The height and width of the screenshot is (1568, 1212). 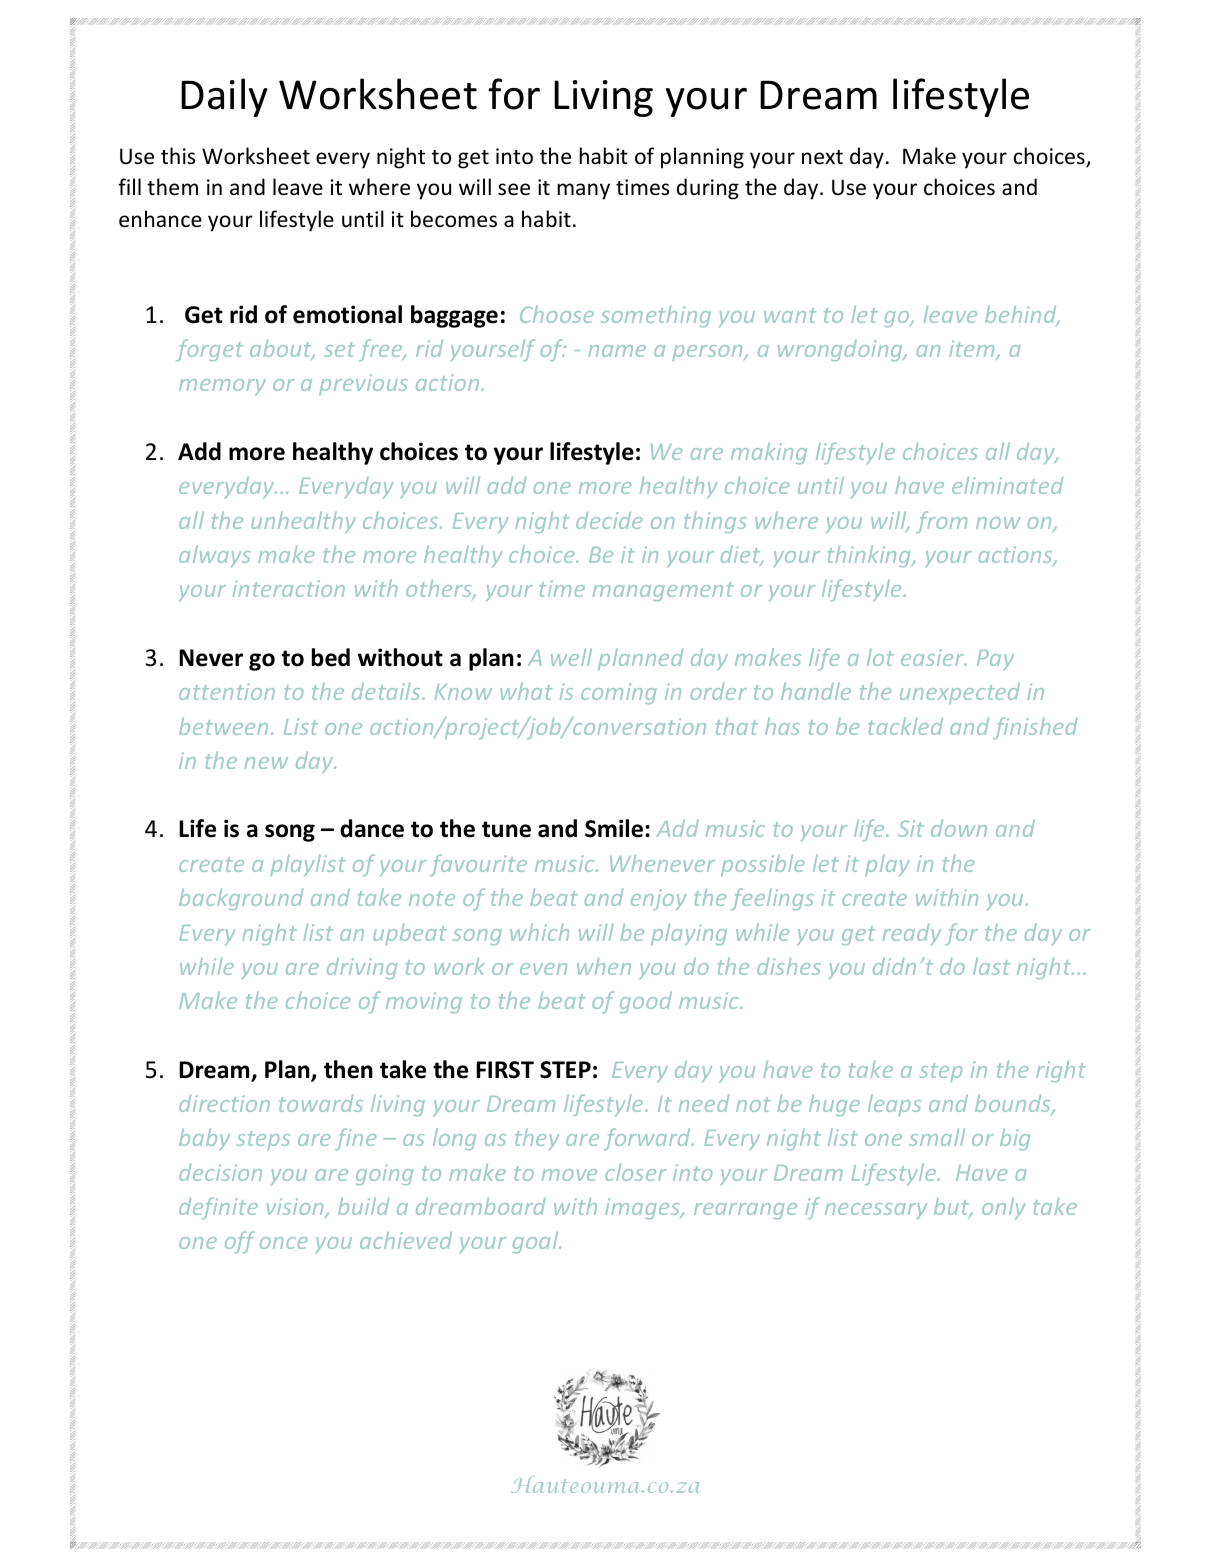 I want to click on down, so click(x=959, y=828).
